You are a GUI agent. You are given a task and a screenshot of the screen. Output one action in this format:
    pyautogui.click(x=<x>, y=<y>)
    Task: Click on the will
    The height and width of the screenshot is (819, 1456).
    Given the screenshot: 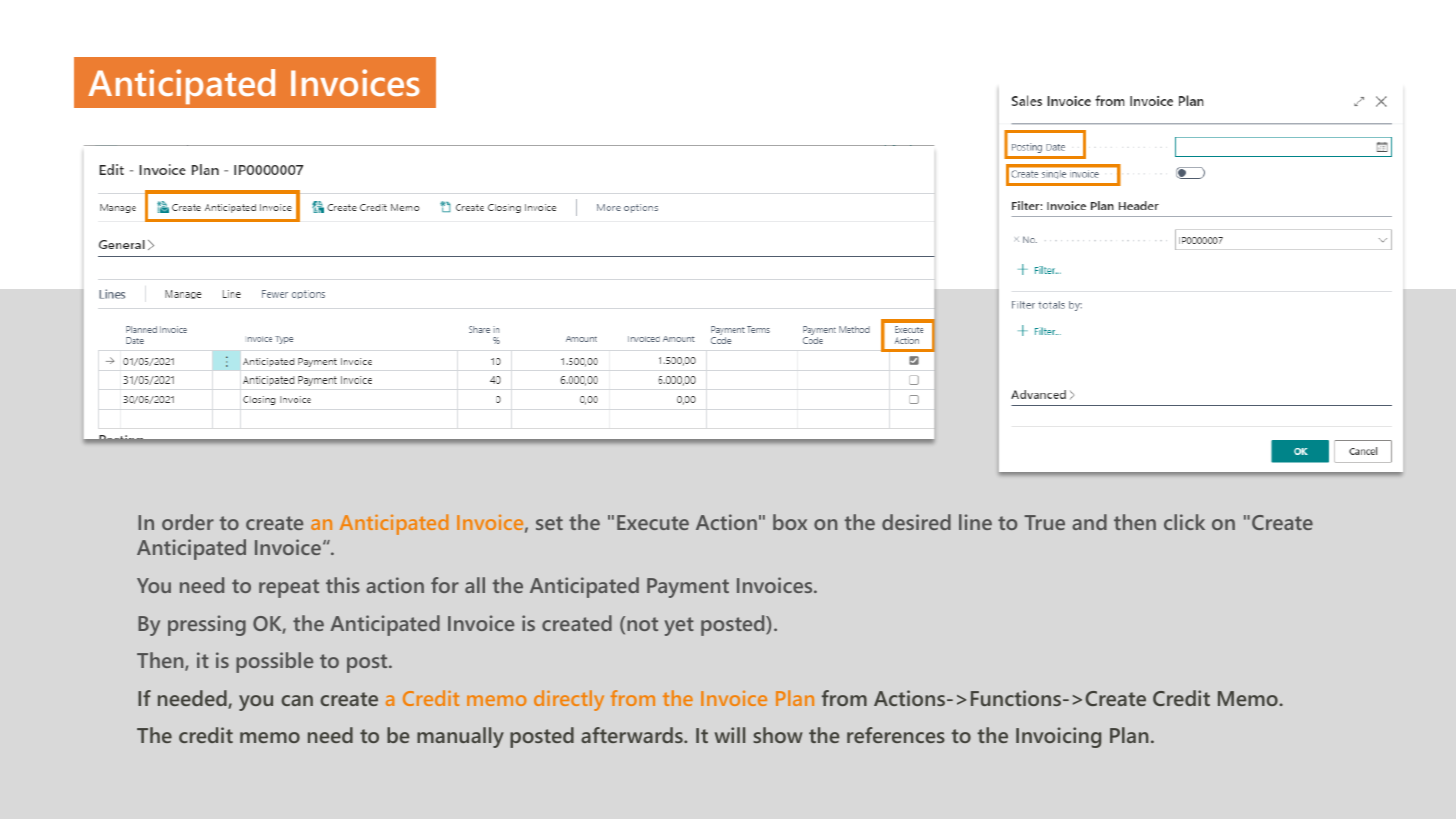 What is the action you would take?
    pyautogui.click(x=730, y=735)
